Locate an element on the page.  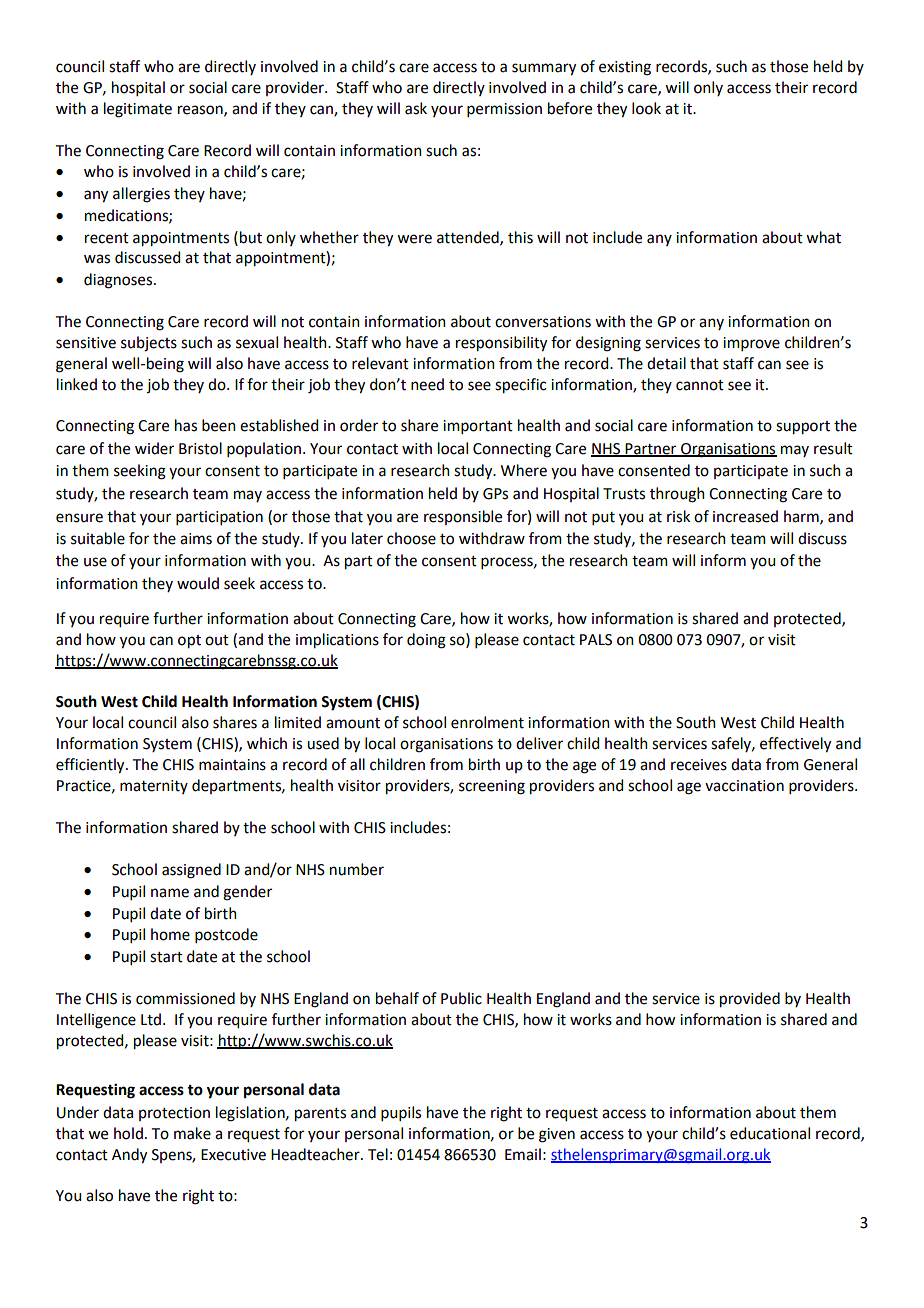
improve is located at coordinates (751, 344).
